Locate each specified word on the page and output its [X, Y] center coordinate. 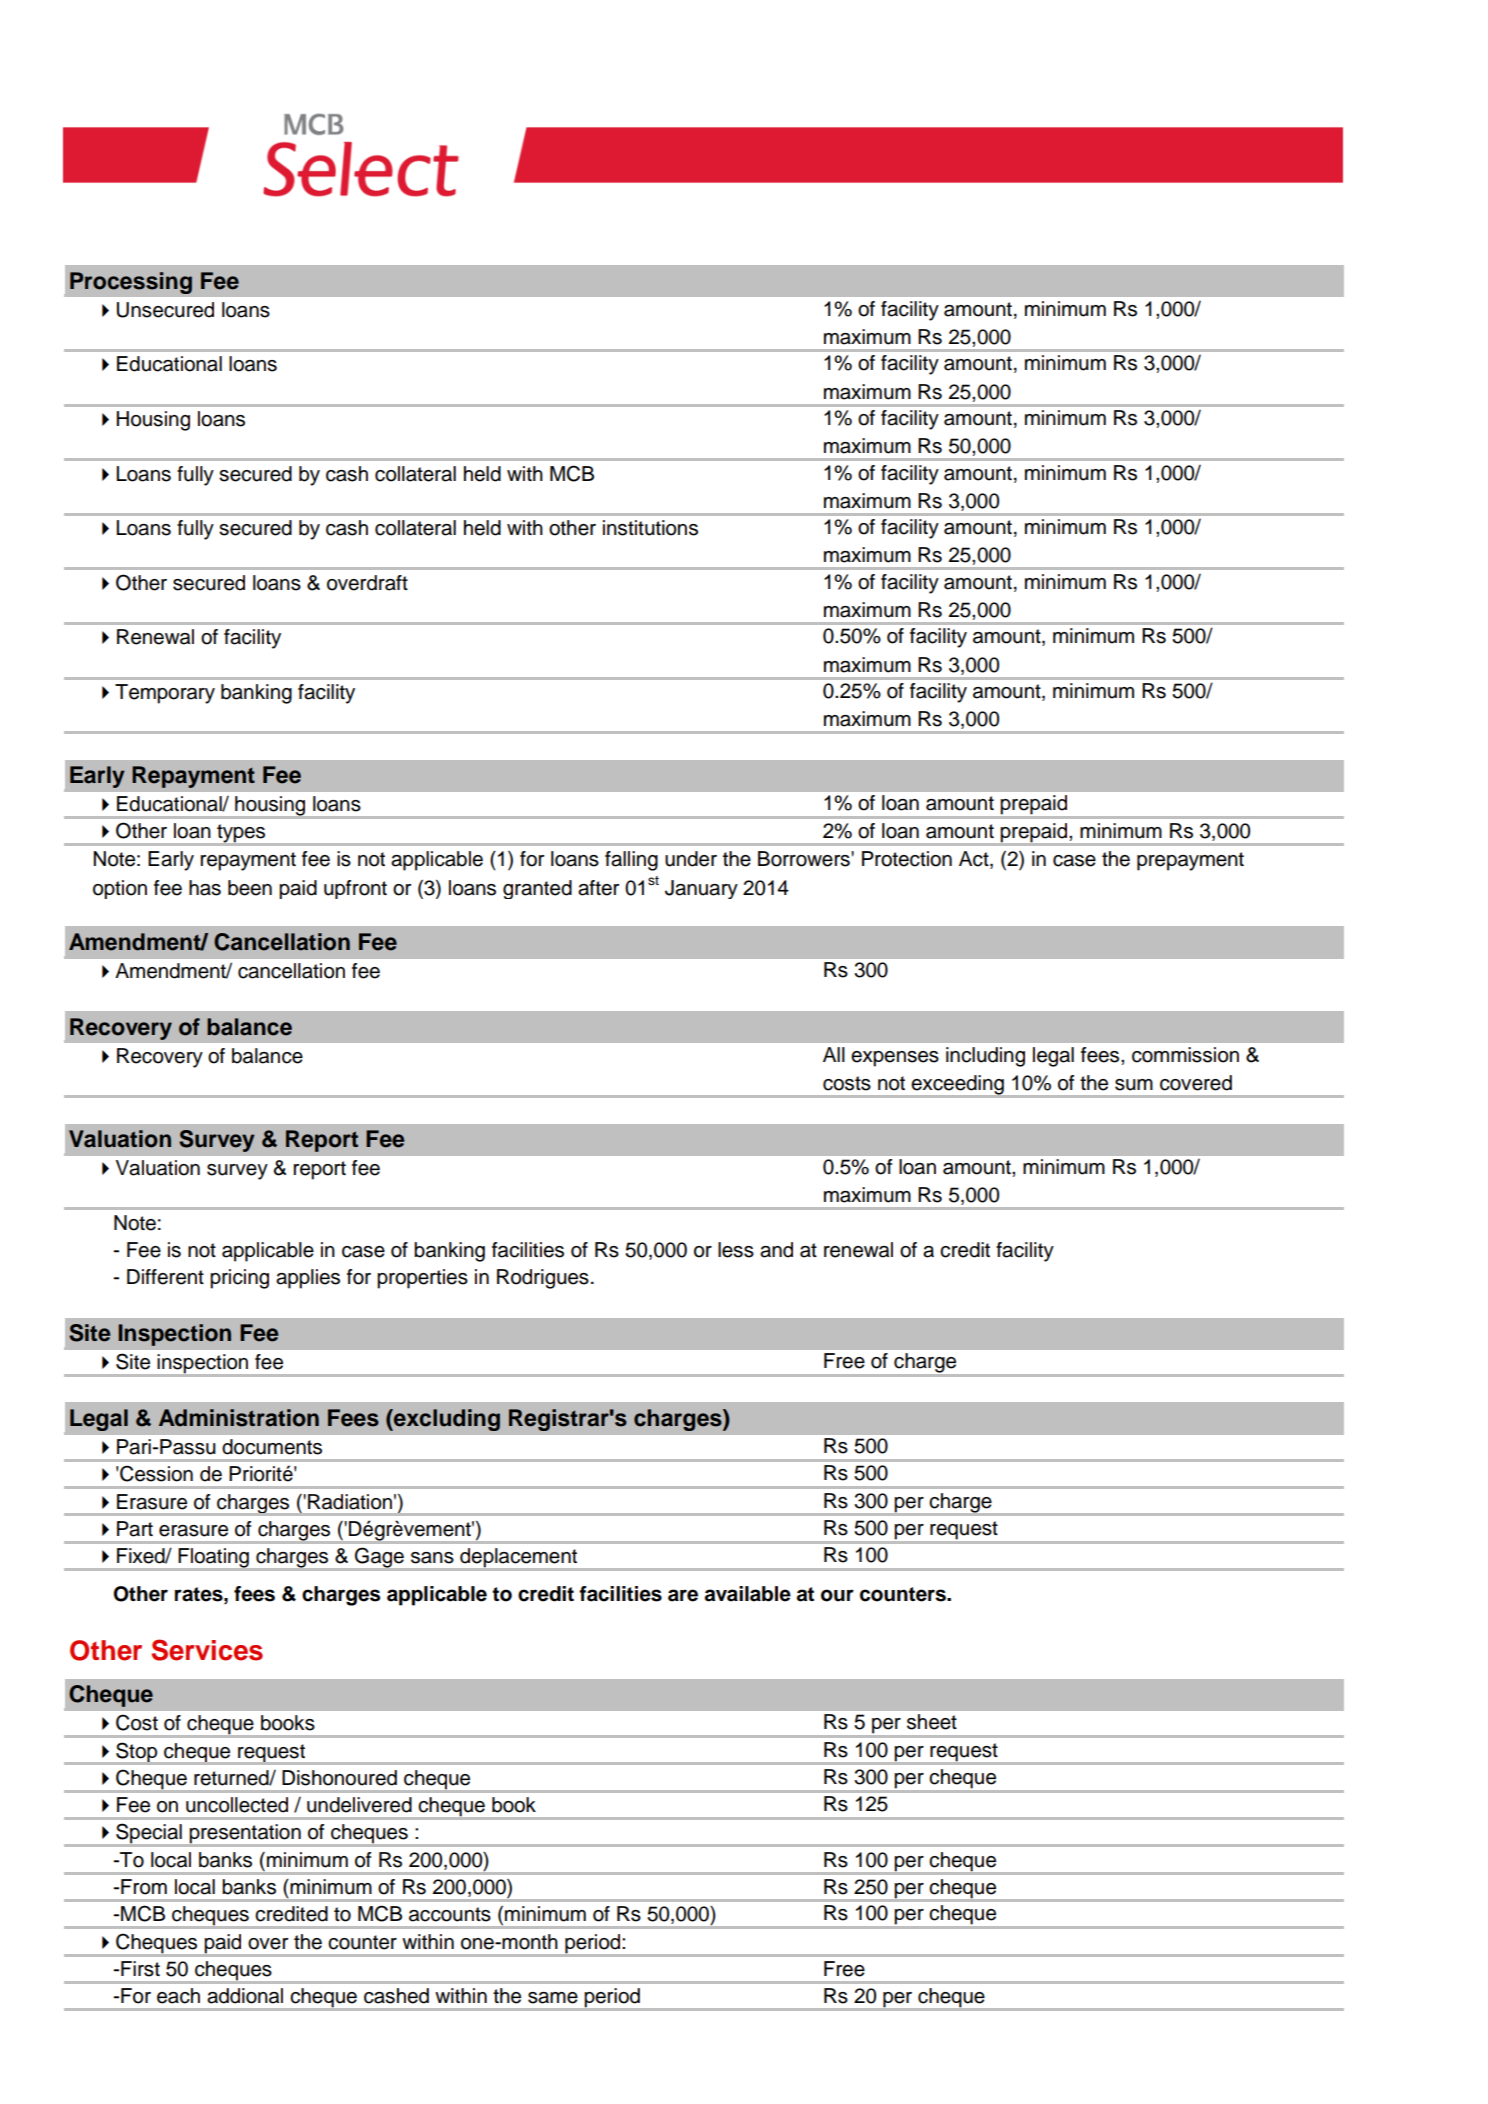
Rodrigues [543, 1279]
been [250, 888]
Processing [131, 283]
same [553, 1998]
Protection [907, 859]
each [178, 1996]
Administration [239, 1418]
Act [975, 859]
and [776, 1250]
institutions [650, 528]
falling [631, 861]
